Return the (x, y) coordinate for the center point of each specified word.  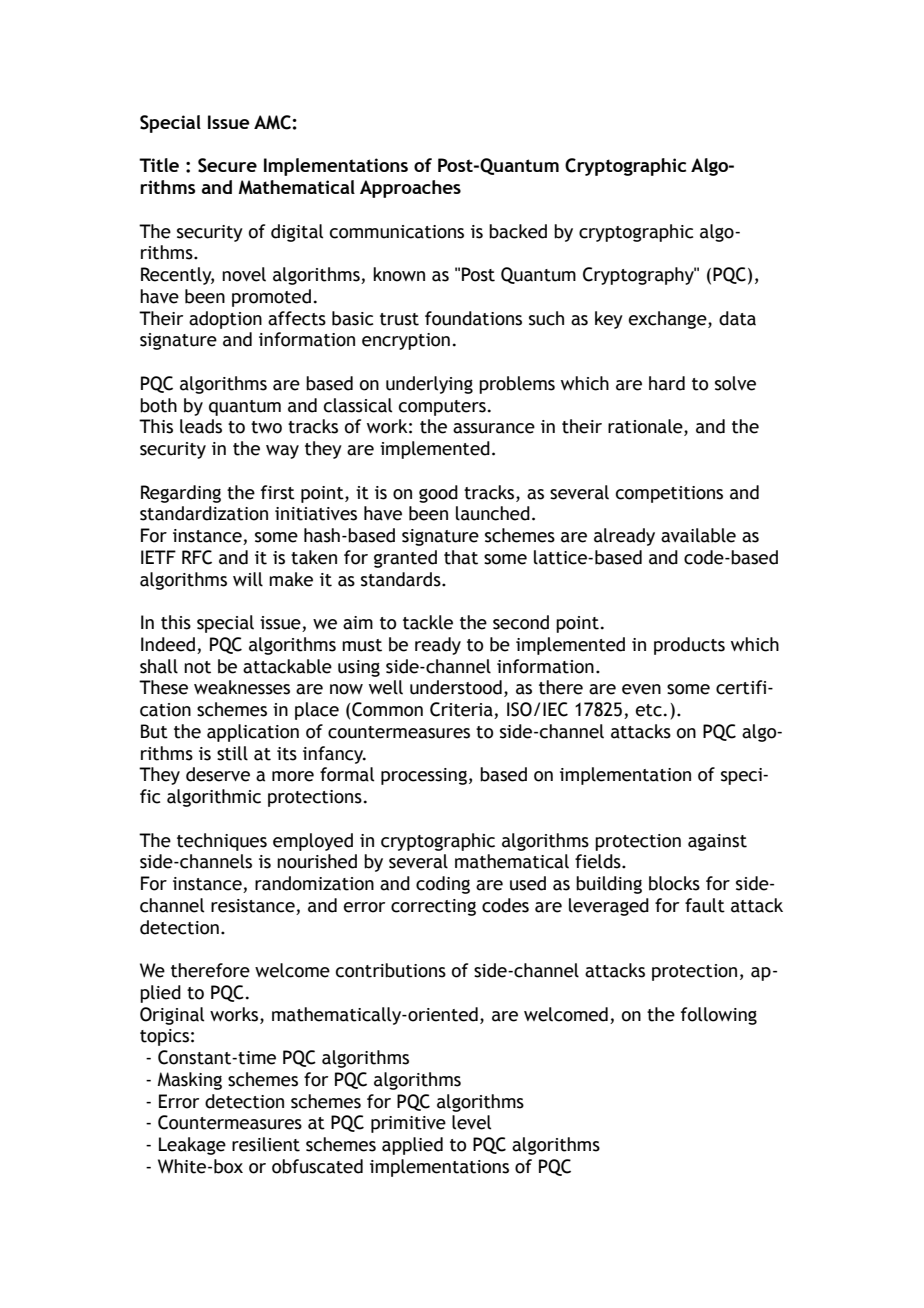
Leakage (192, 1146)
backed (518, 231)
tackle (428, 622)
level (471, 1122)
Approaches (410, 189)
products (689, 646)
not (197, 667)
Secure (227, 165)
